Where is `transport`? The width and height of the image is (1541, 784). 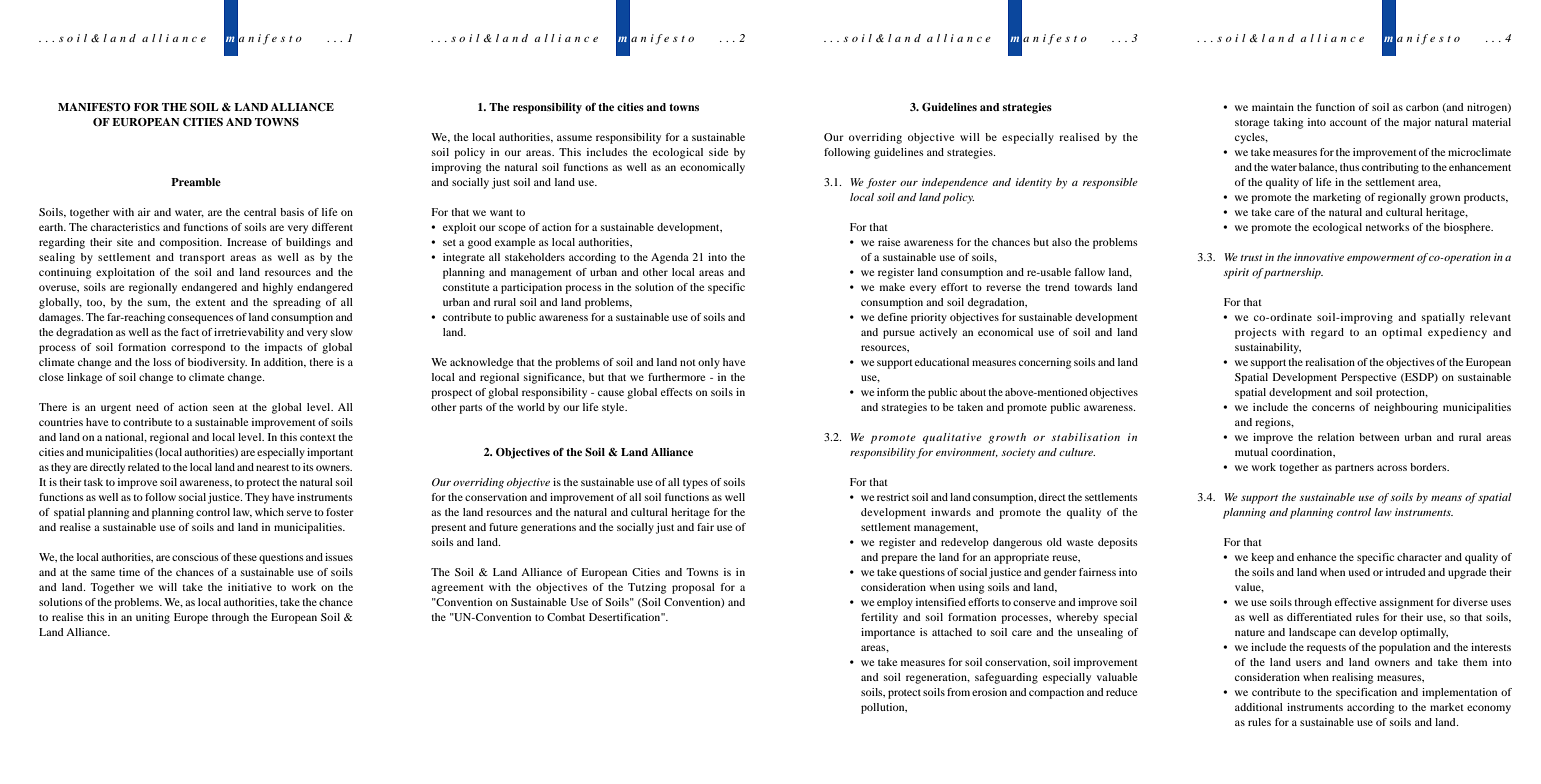
transport is located at coordinates (202, 259).
